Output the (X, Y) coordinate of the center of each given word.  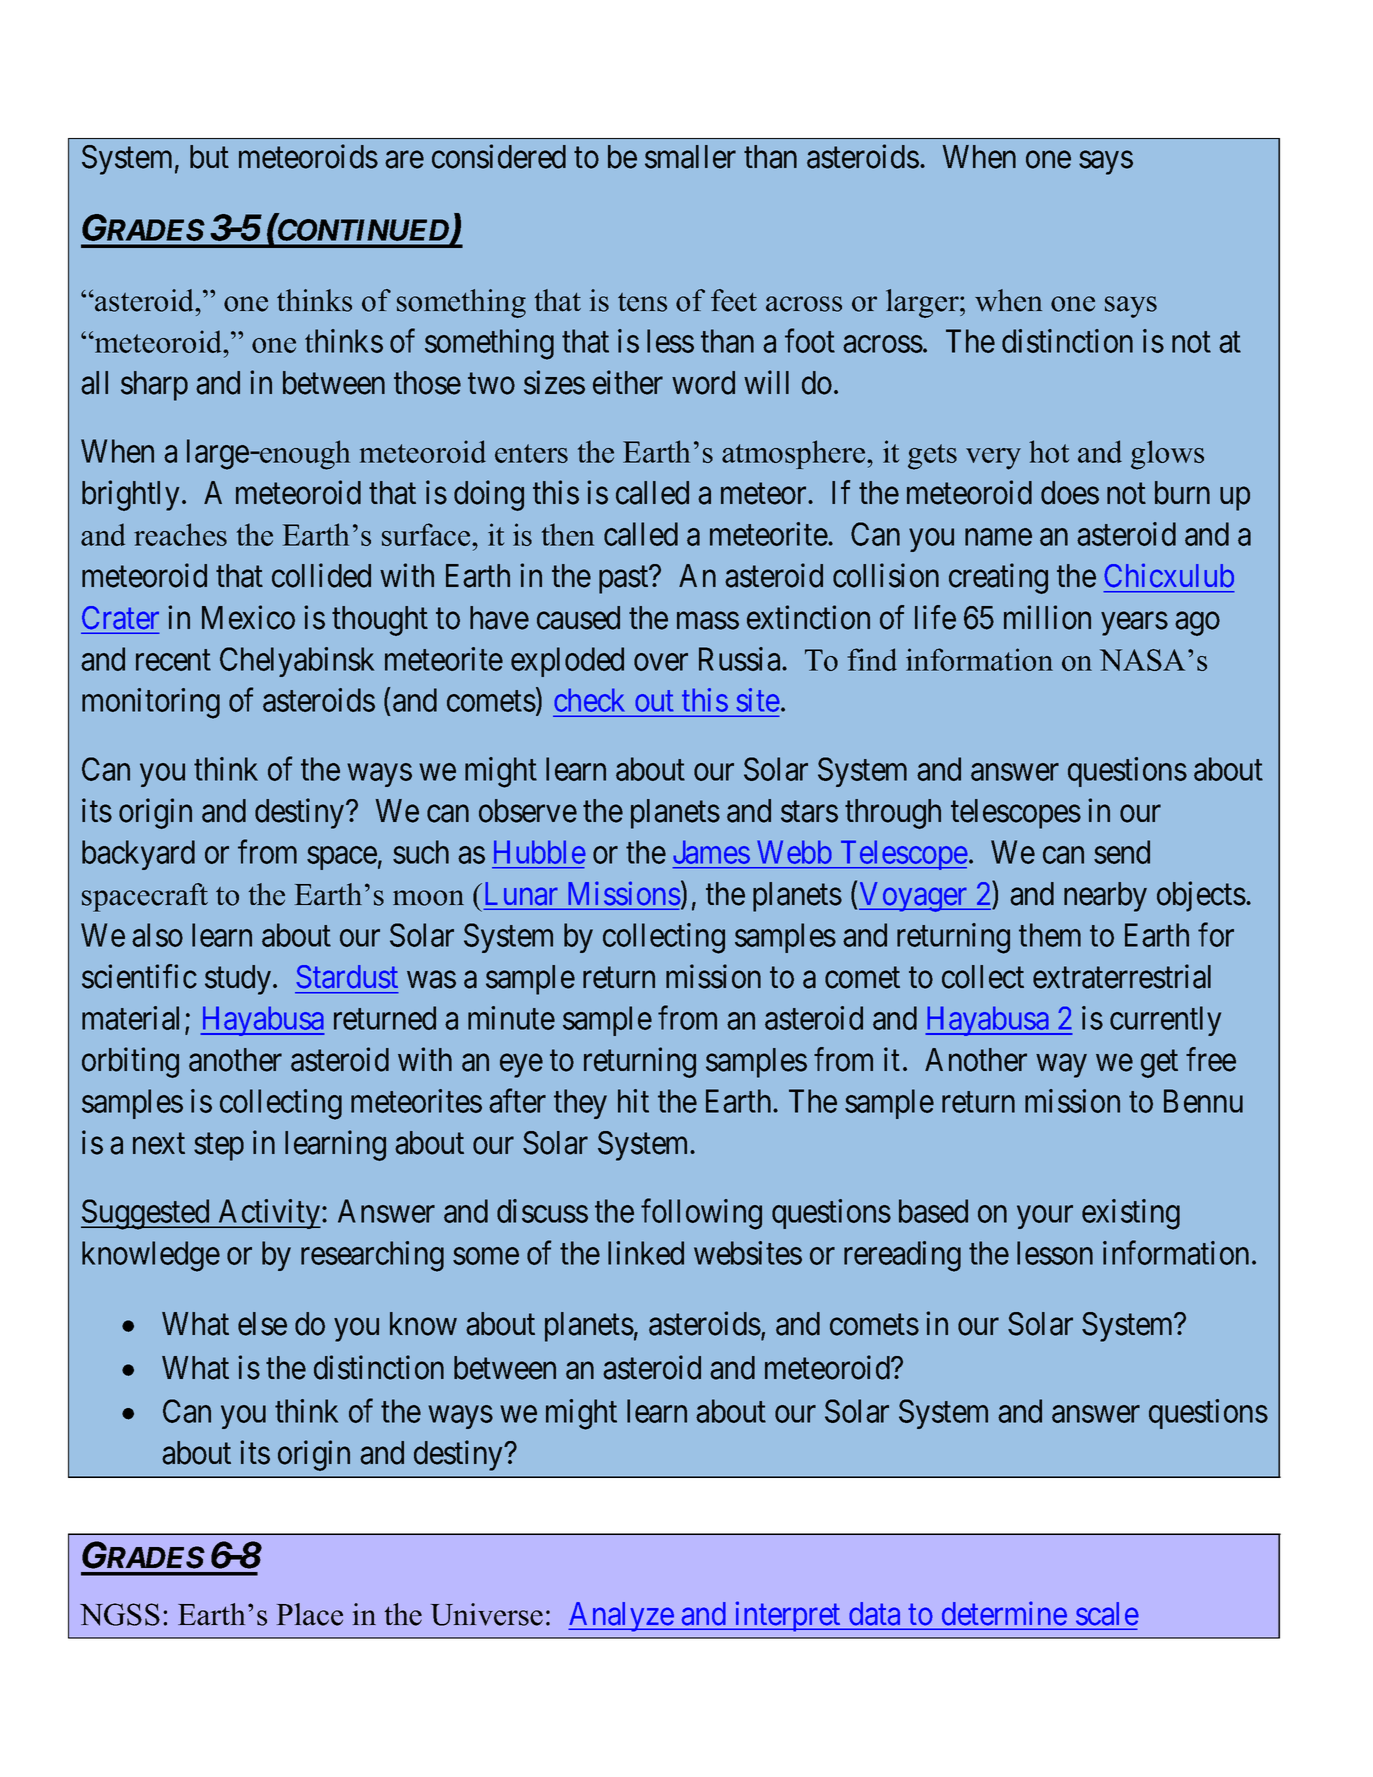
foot (810, 341)
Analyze (621, 1617)
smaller (690, 157)
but (209, 157)
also (157, 935)
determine (1004, 1613)
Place (309, 1614)
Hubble (540, 852)
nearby (1105, 897)
